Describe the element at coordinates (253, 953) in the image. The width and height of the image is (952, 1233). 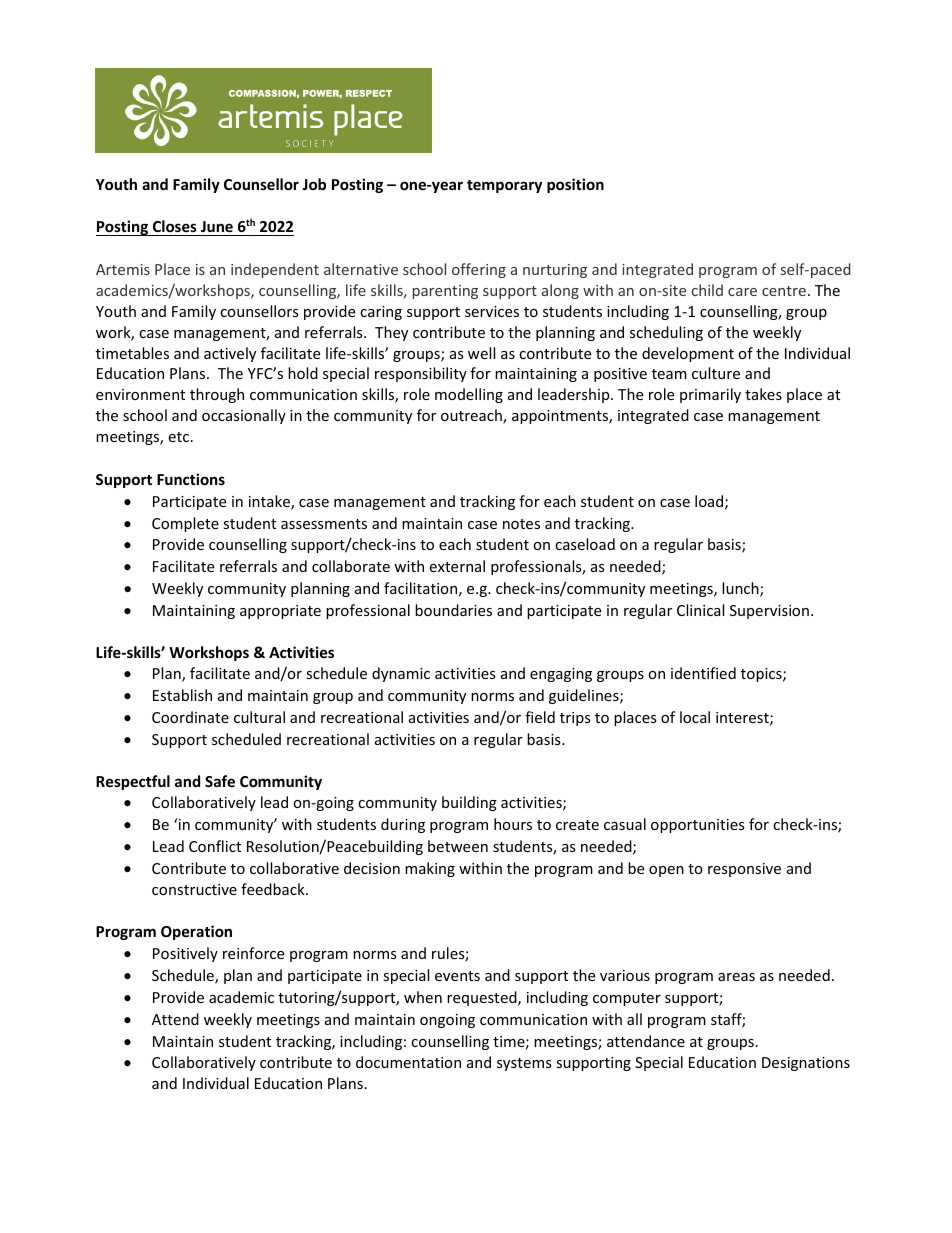
I see `reinforce` at that location.
